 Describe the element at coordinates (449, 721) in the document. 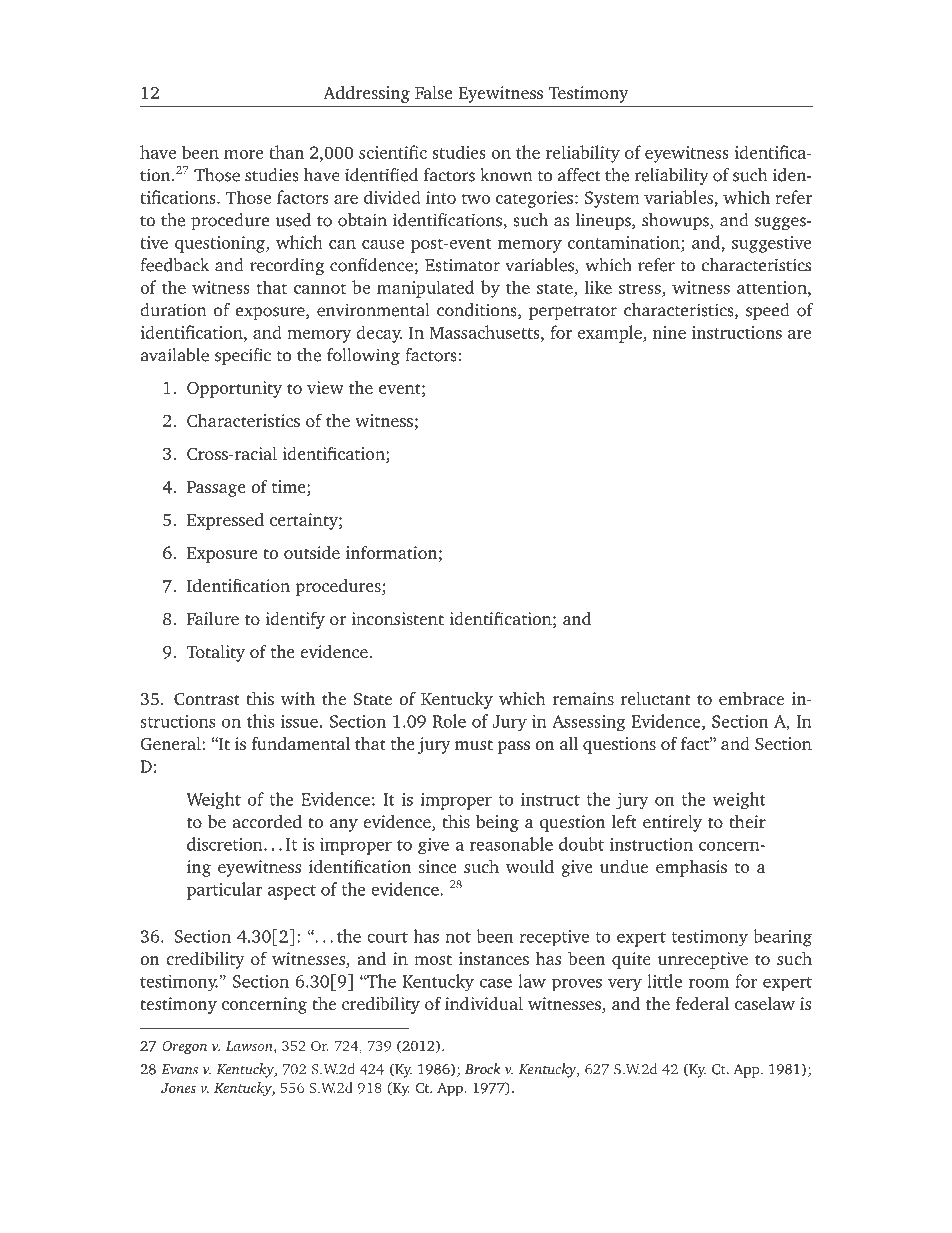

I see `Role` at that location.
